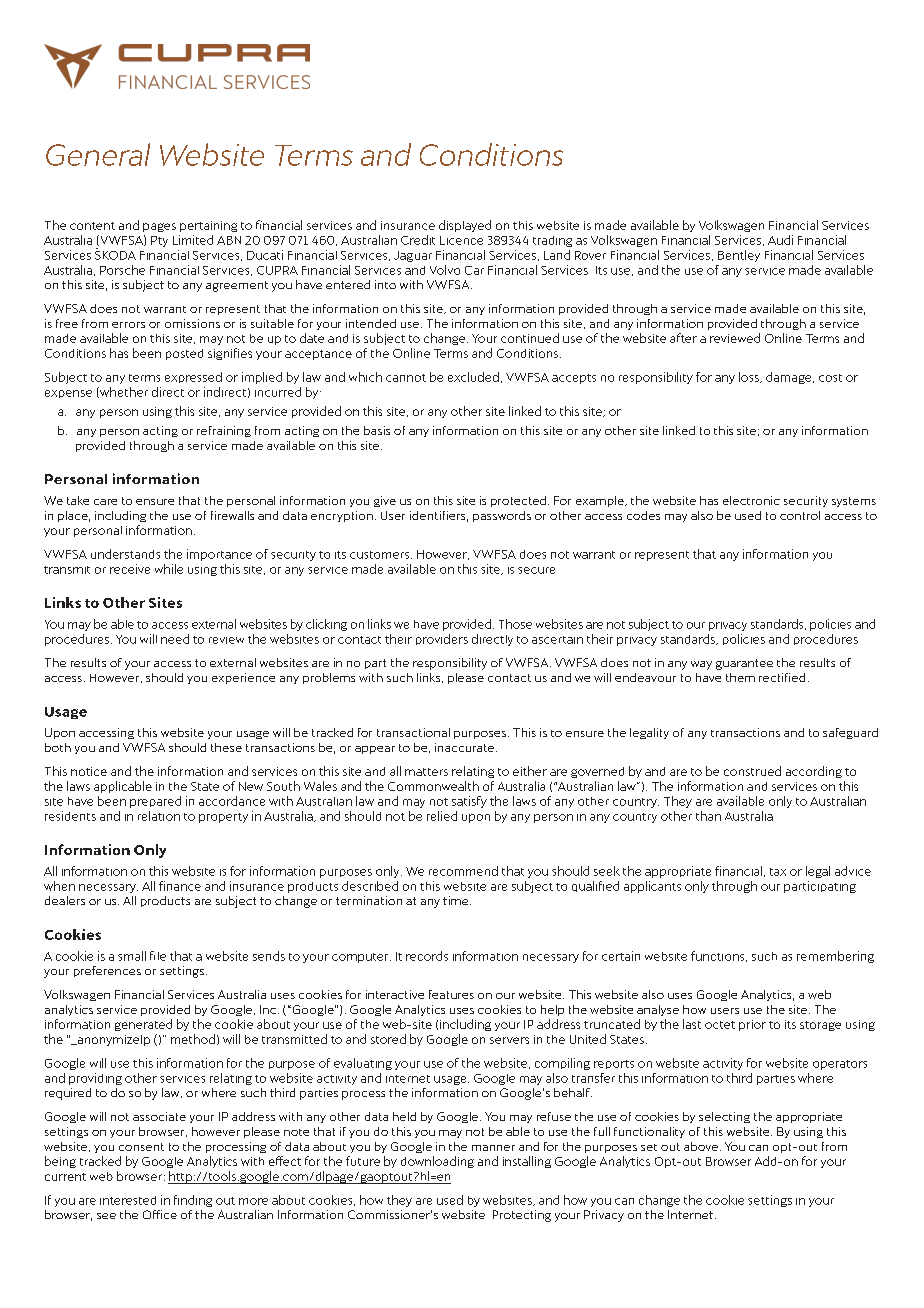  What do you see at coordinates (377, 430) in the page?
I see `basis` at bounding box center [377, 430].
